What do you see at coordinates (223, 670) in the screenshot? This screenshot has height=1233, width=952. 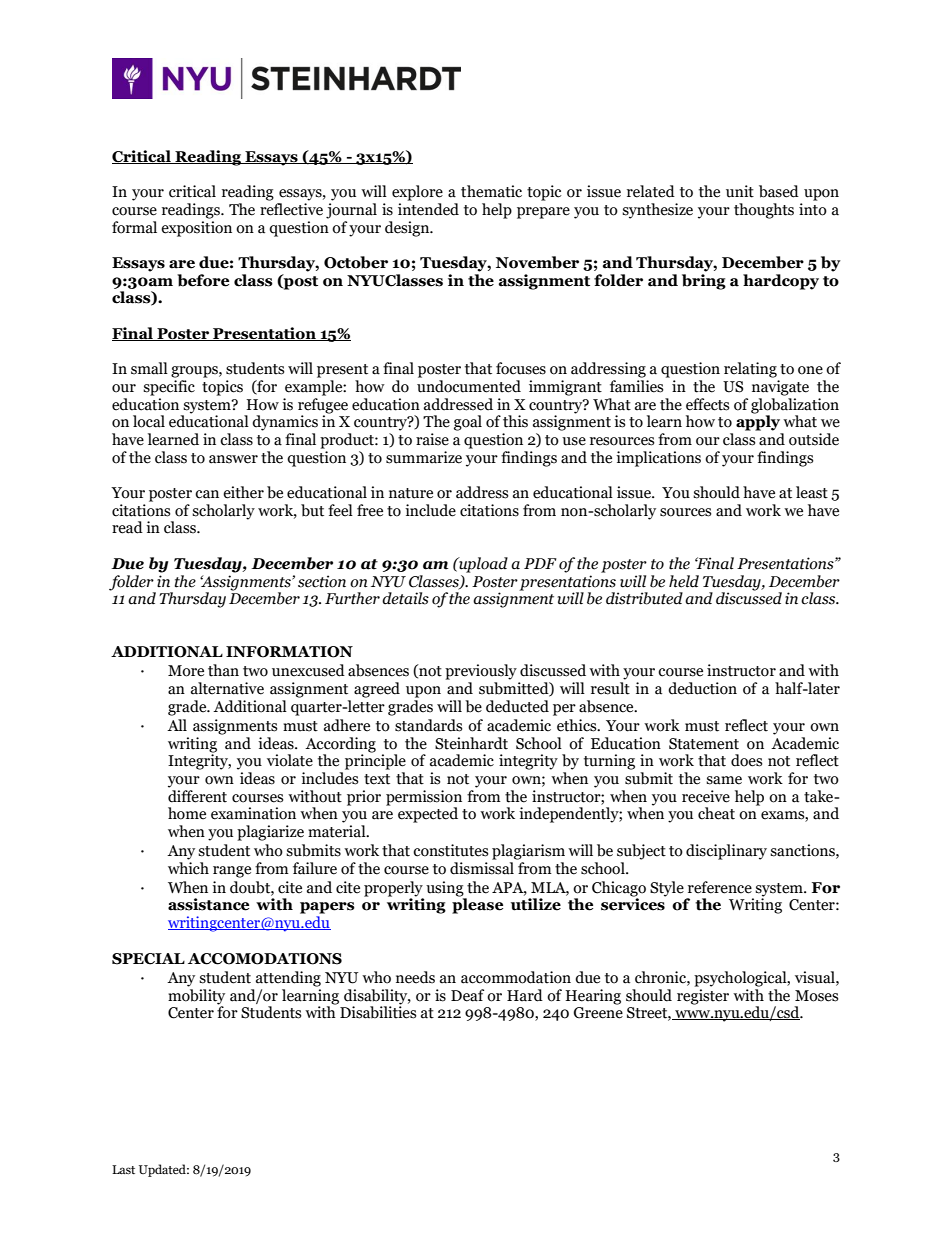 I see `than` at bounding box center [223, 670].
